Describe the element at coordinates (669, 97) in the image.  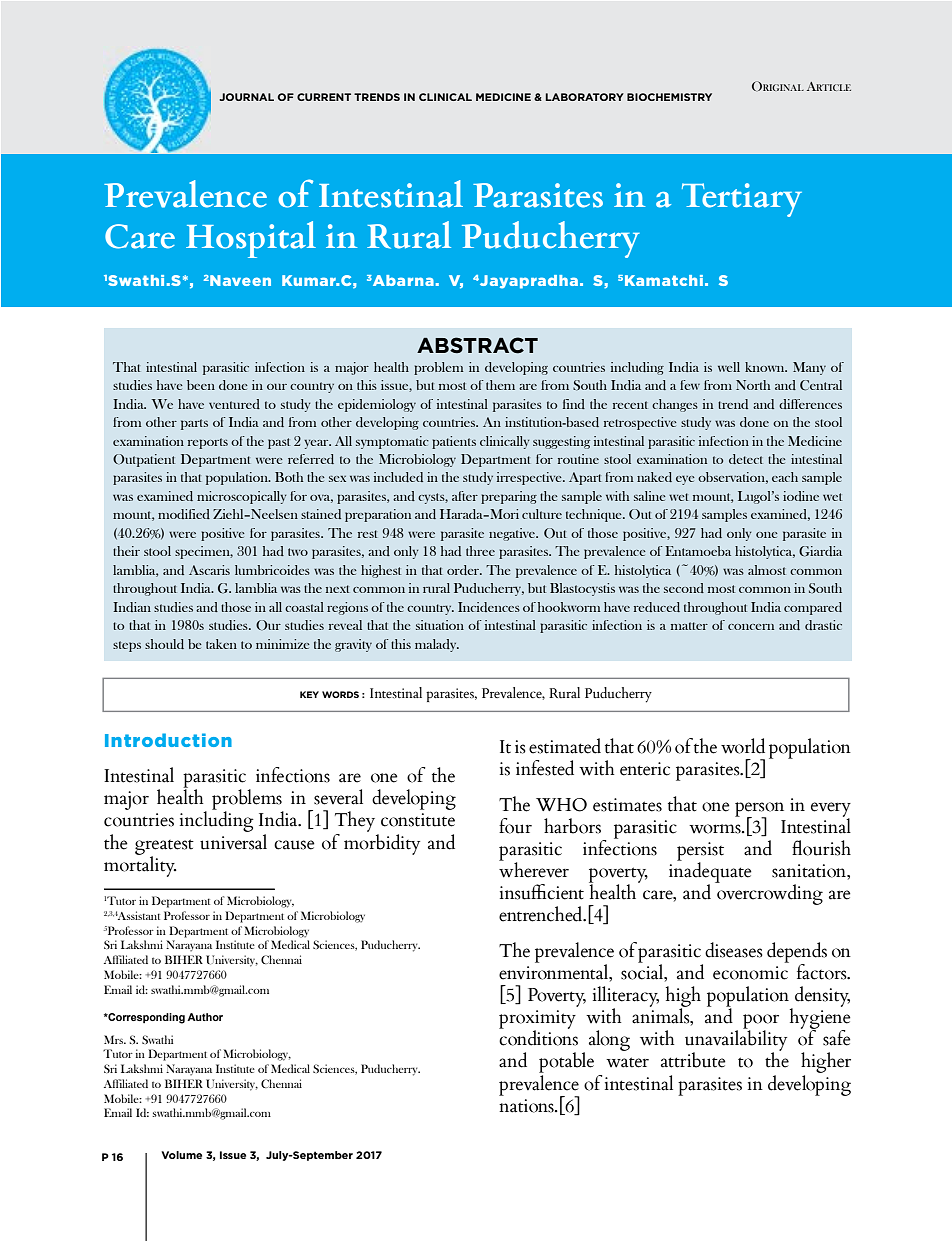
I see `Biochemistry` at that location.
